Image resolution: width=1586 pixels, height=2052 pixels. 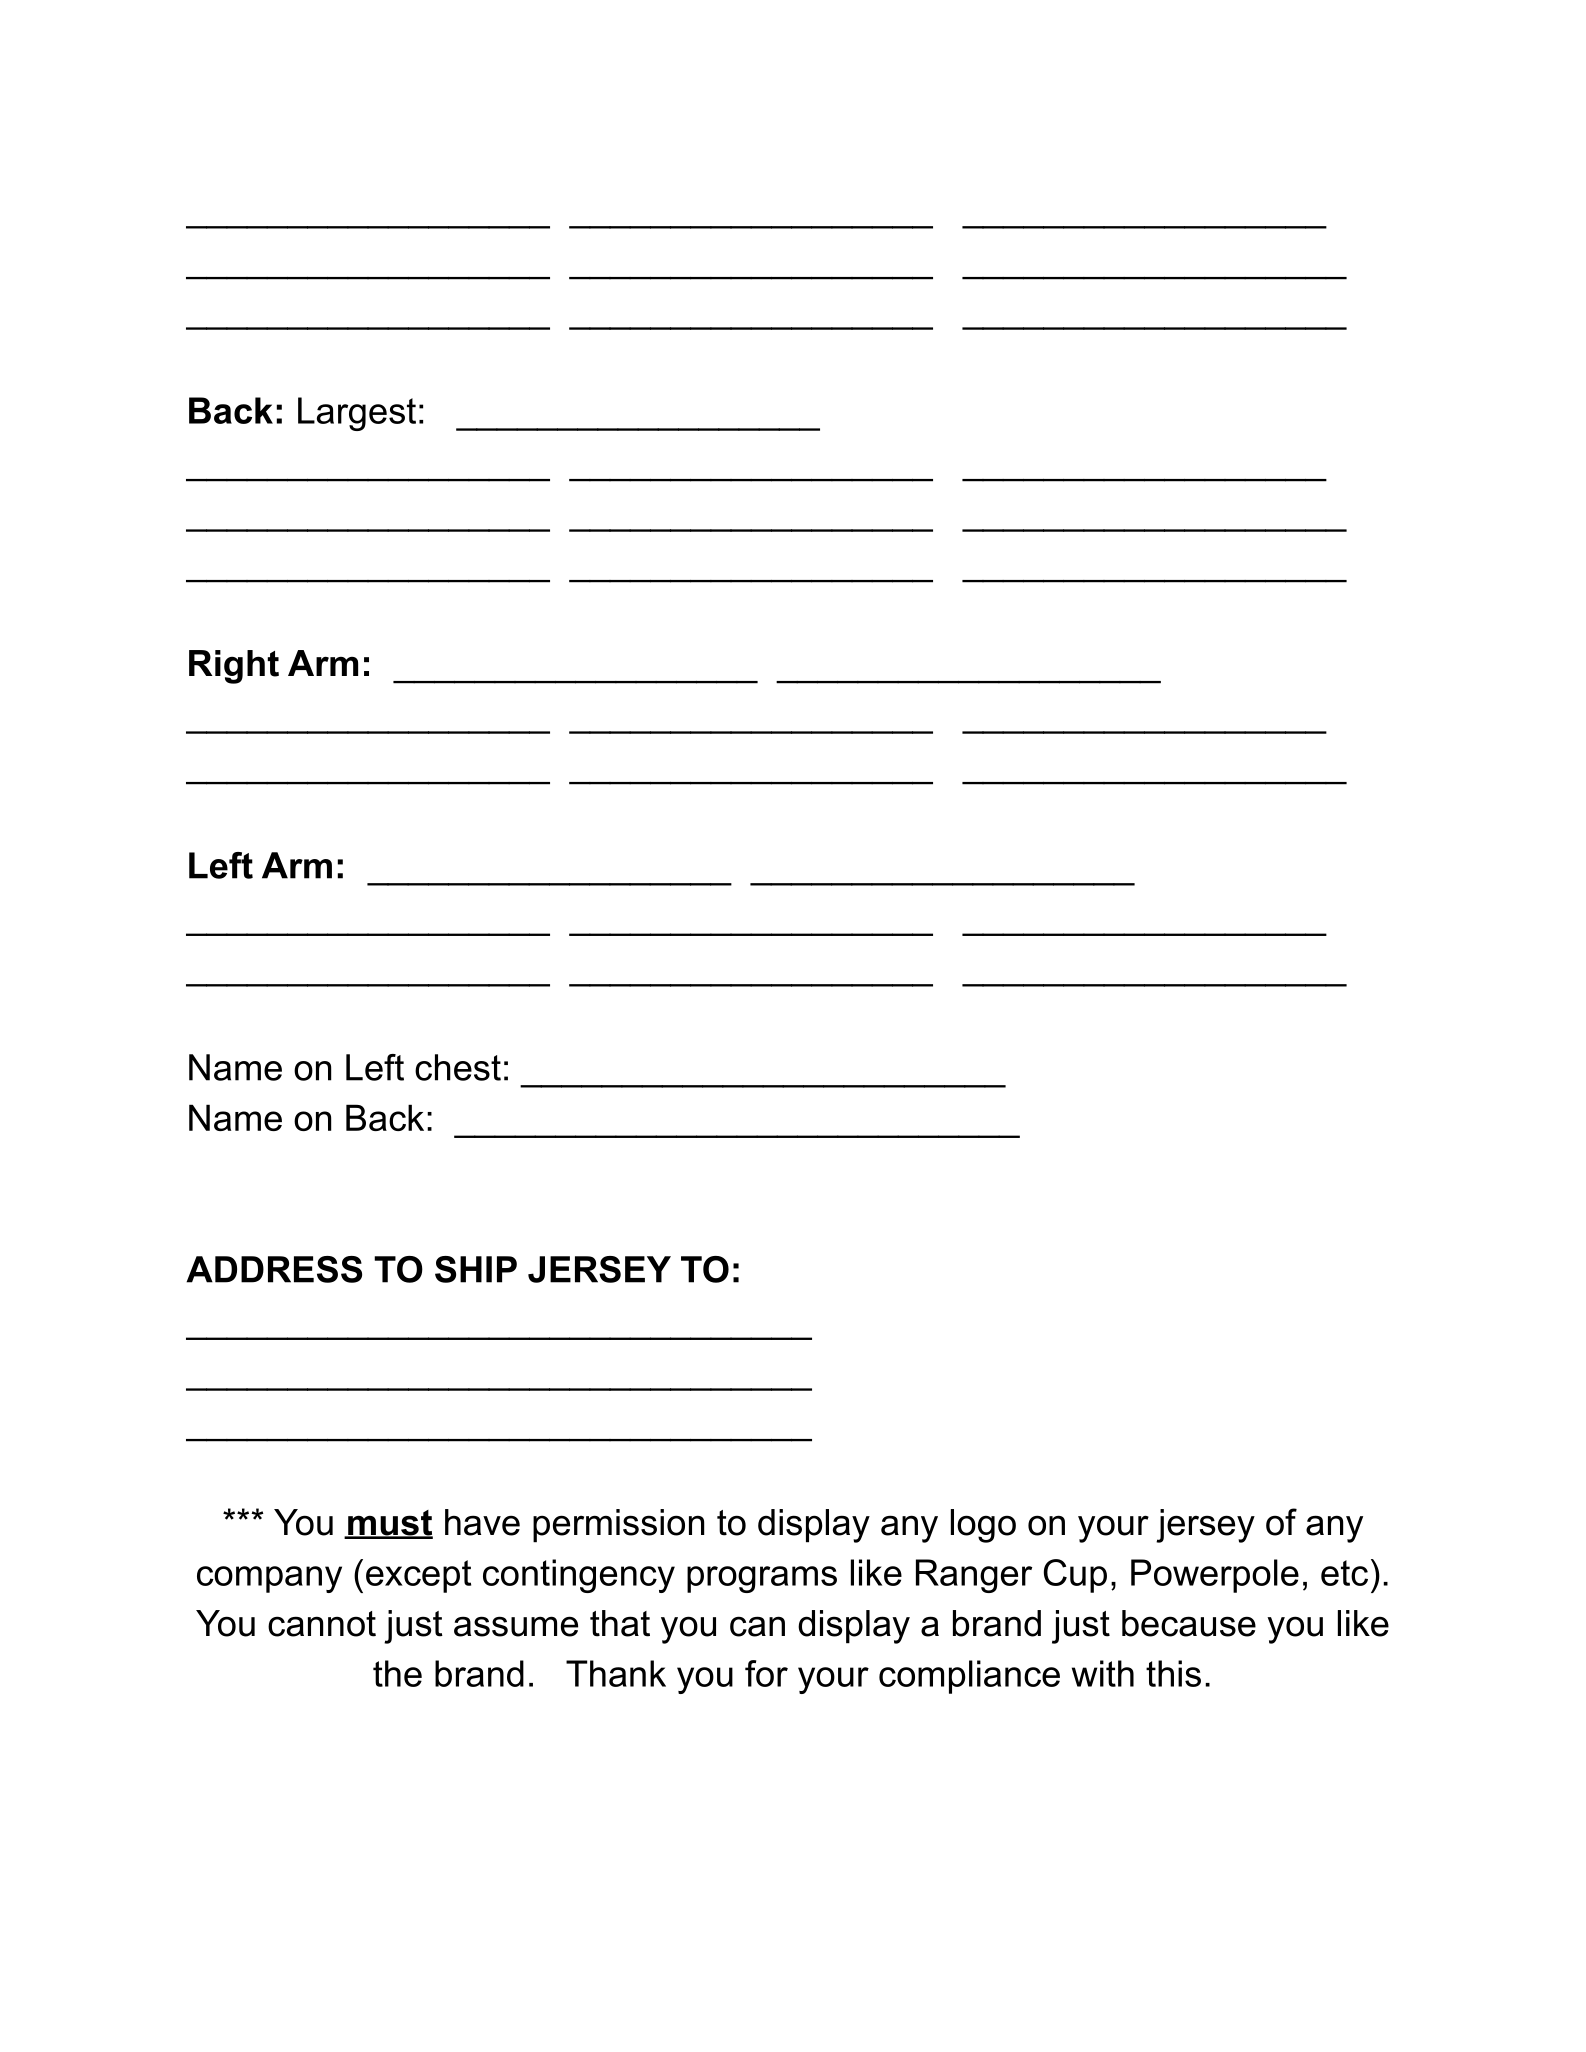 What do you see at coordinates (234, 667) in the image?
I see `Right` at bounding box center [234, 667].
